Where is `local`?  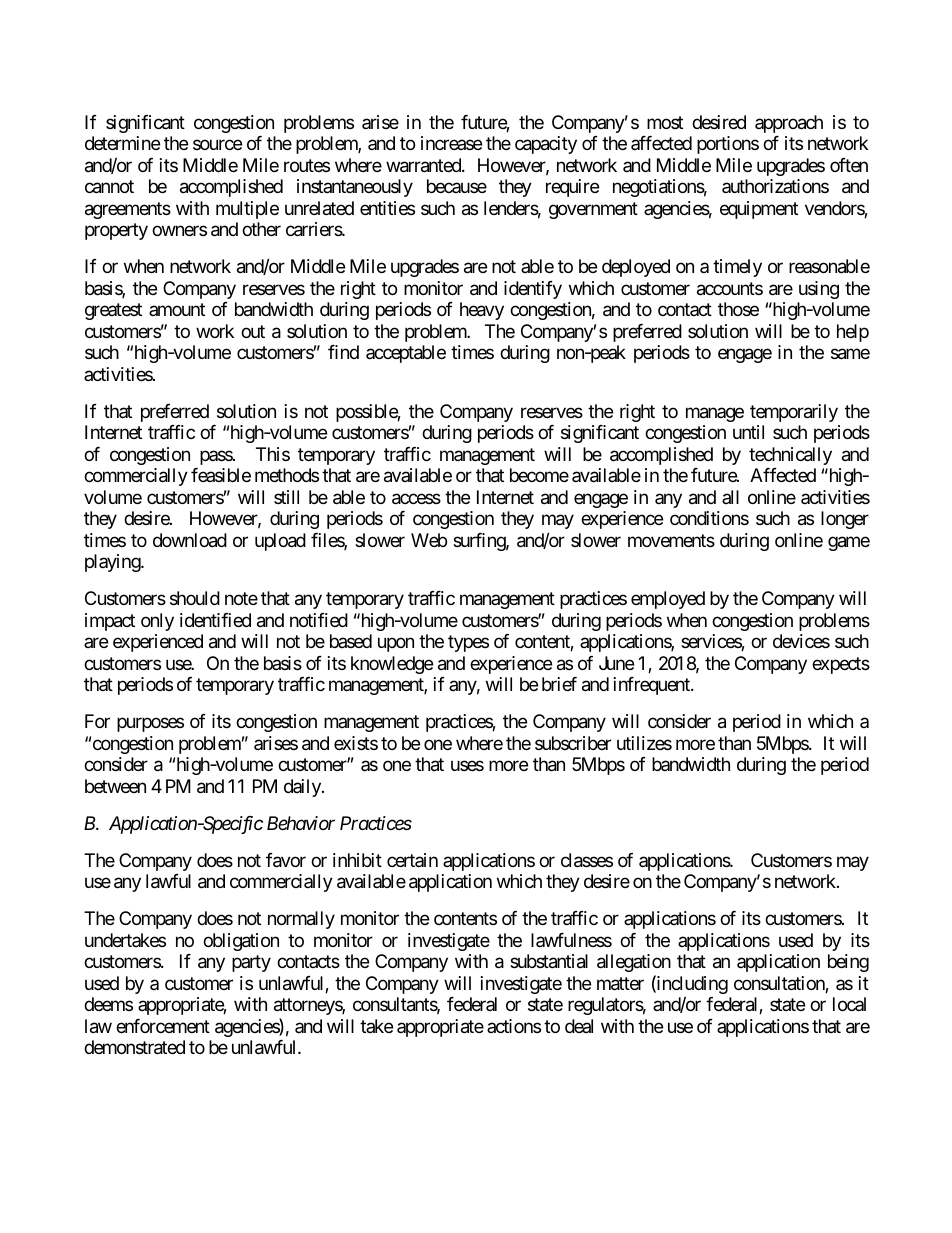 local is located at coordinates (849, 1004).
